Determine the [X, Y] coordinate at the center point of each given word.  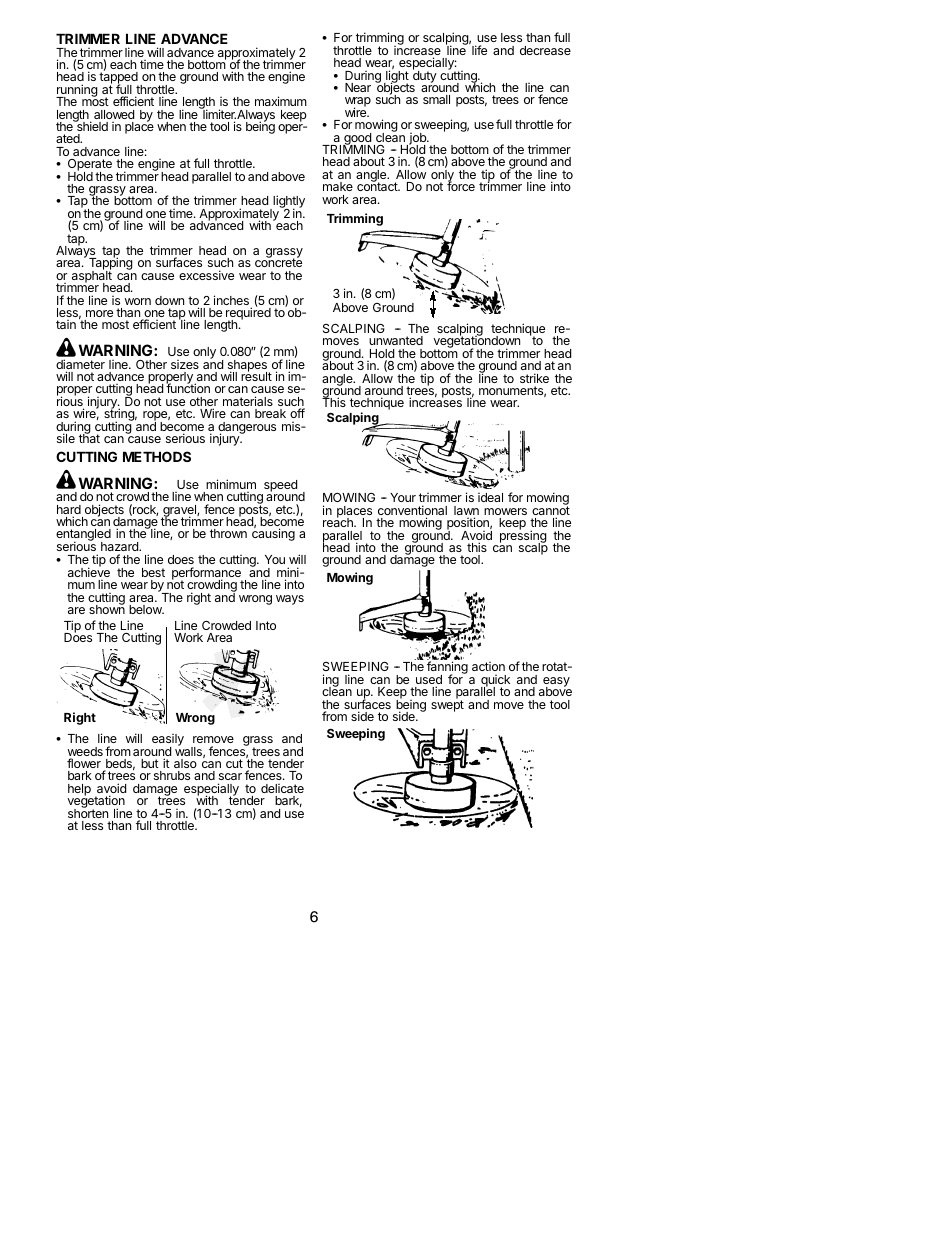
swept [447, 705]
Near [358, 87]
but [150, 763]
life [479, 50]
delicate [282, 788]
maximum [281, 101]
